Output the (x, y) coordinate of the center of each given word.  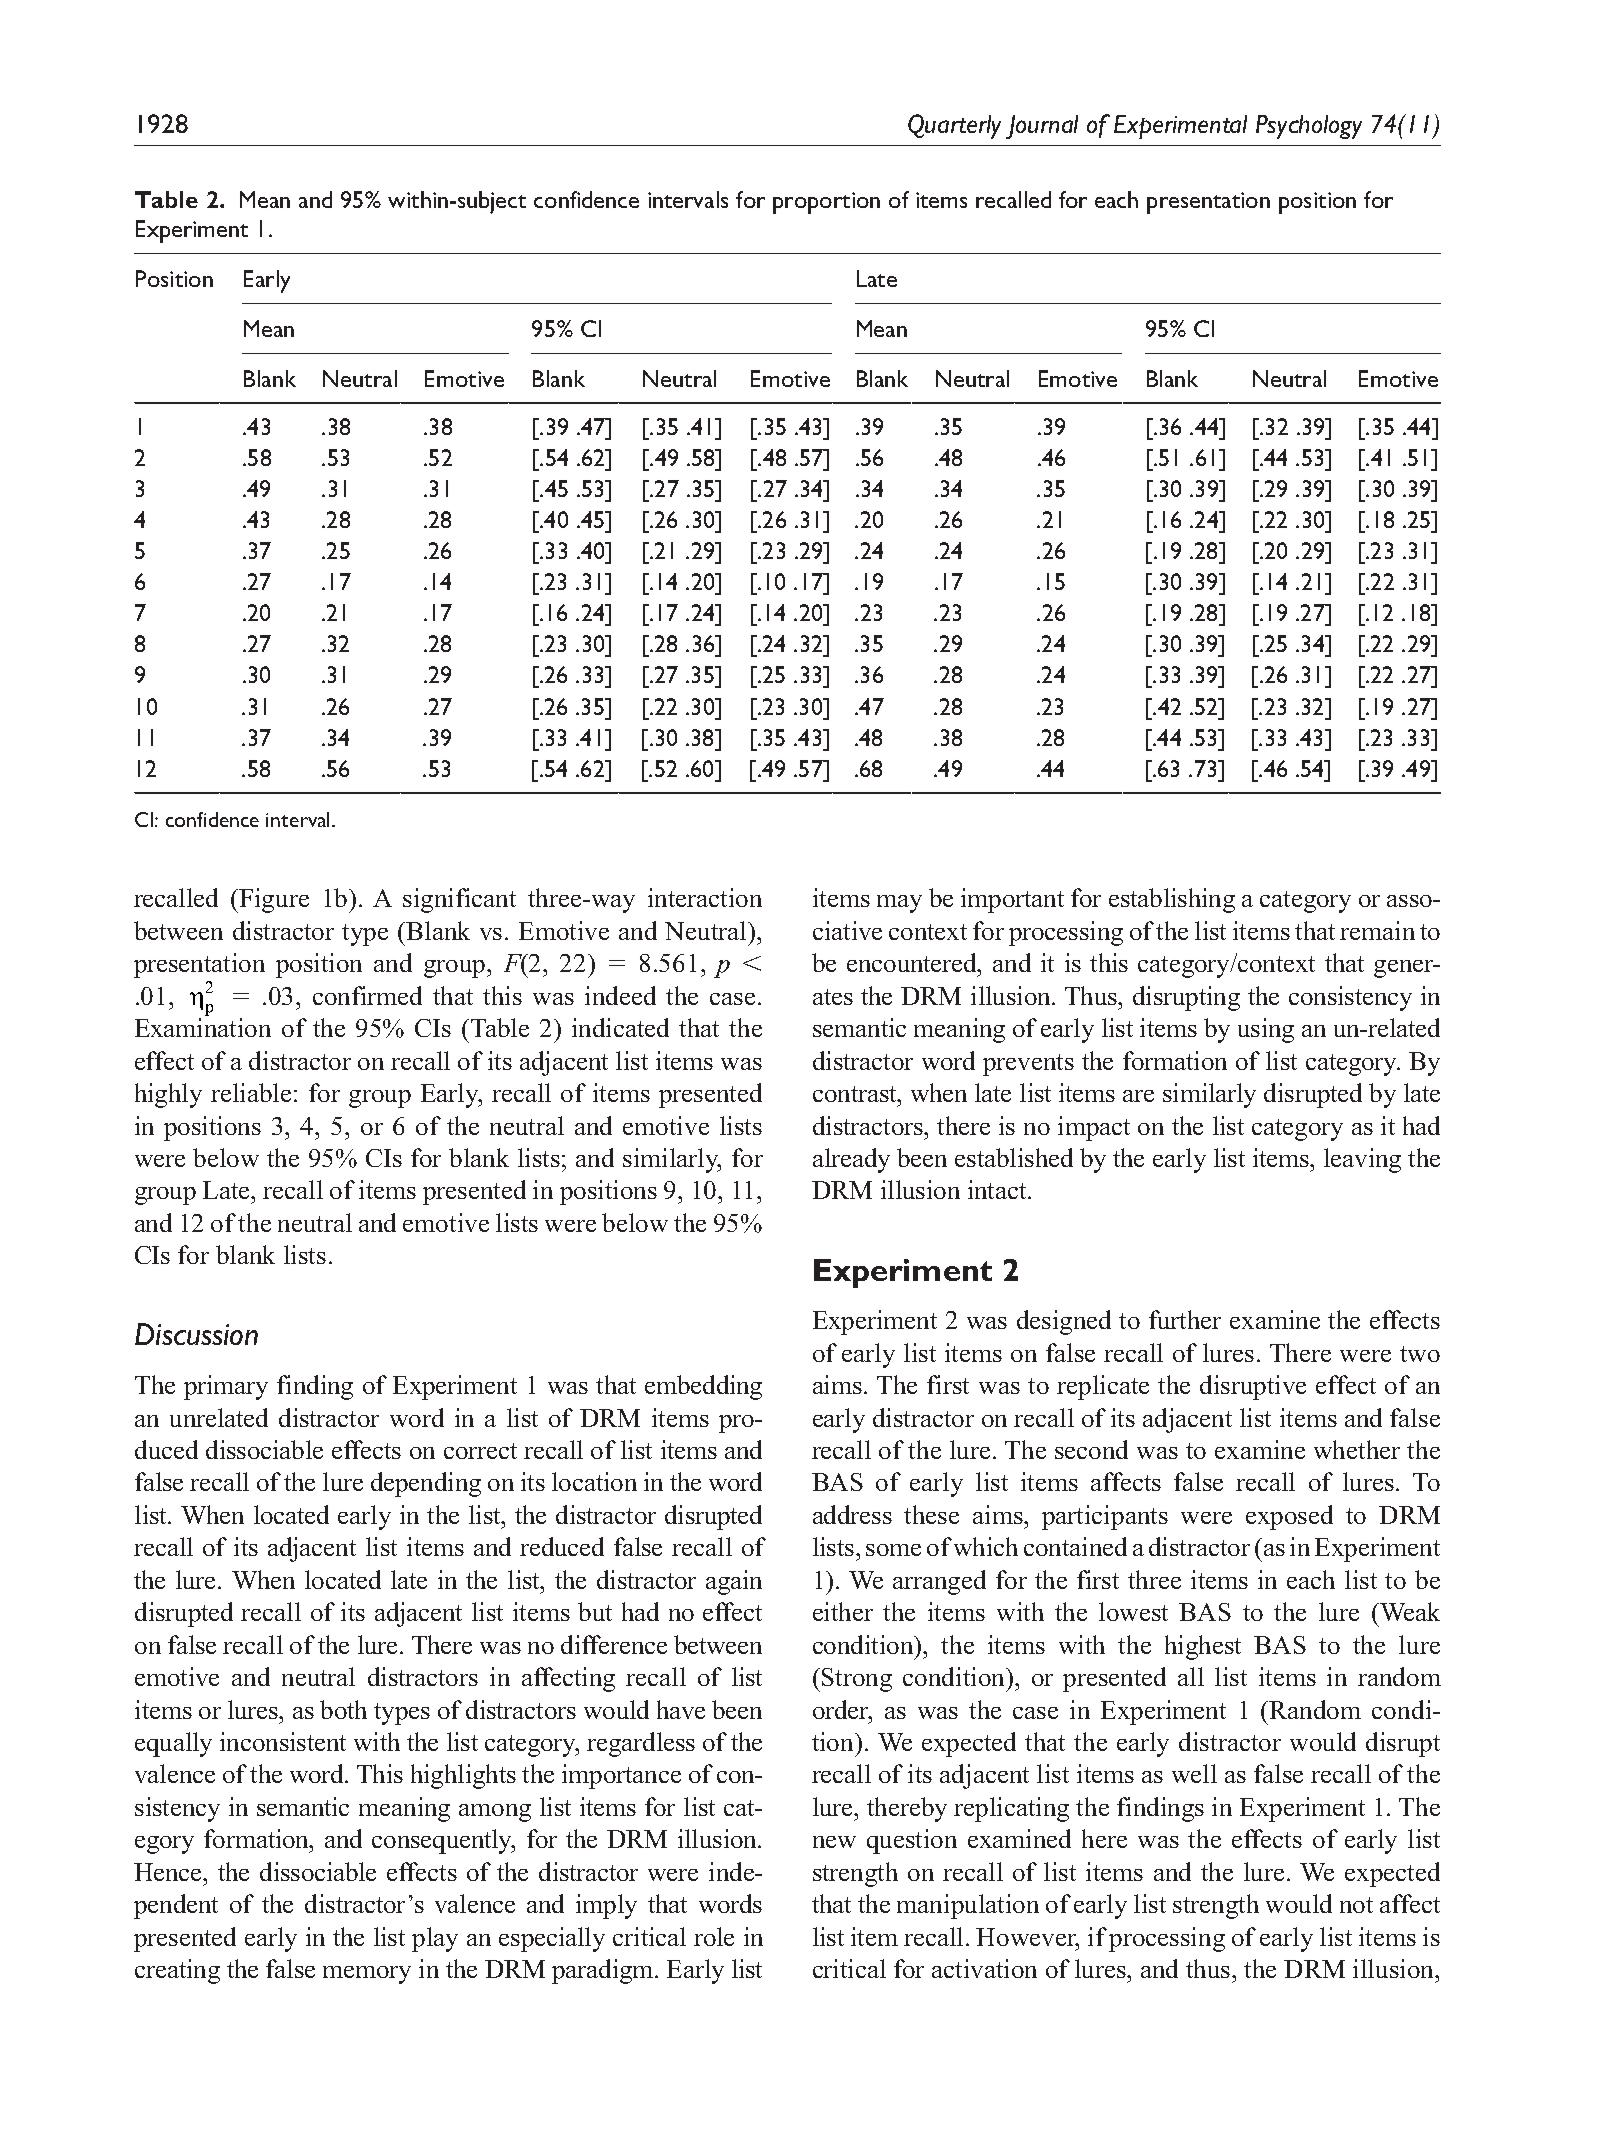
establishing (1172, 900)
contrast (856, 1094)
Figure (274, 900)
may (899, 904)
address (852, 1514)
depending (426, 1484)
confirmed (367, 995)
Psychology (1309, 127)
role (714, 1936)
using (1266, 1030)
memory (367, 1975)
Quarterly (954, 126)
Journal (1042, 127)
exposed (1289, 1517)
